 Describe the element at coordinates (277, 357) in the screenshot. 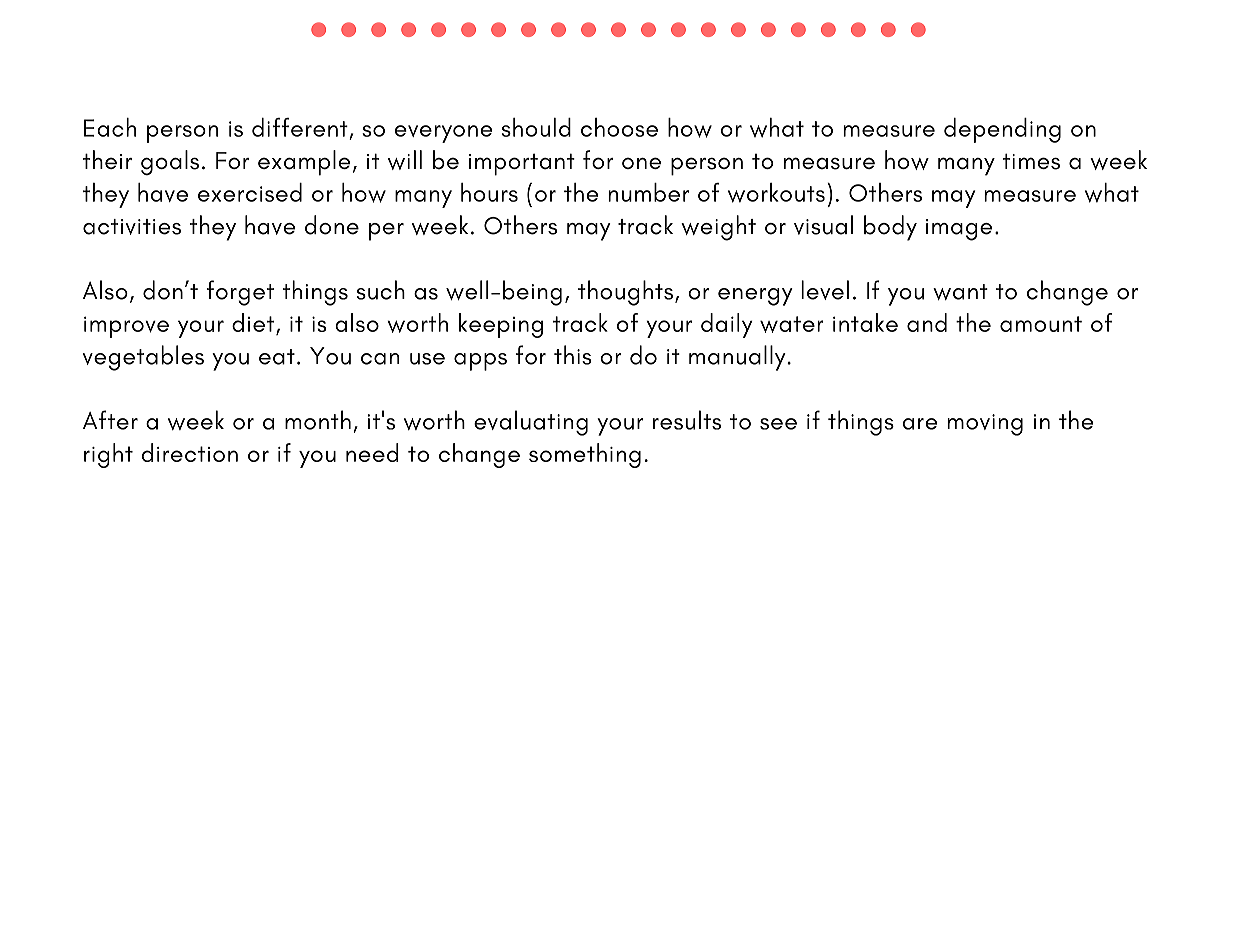

I see `eat` at that location.
